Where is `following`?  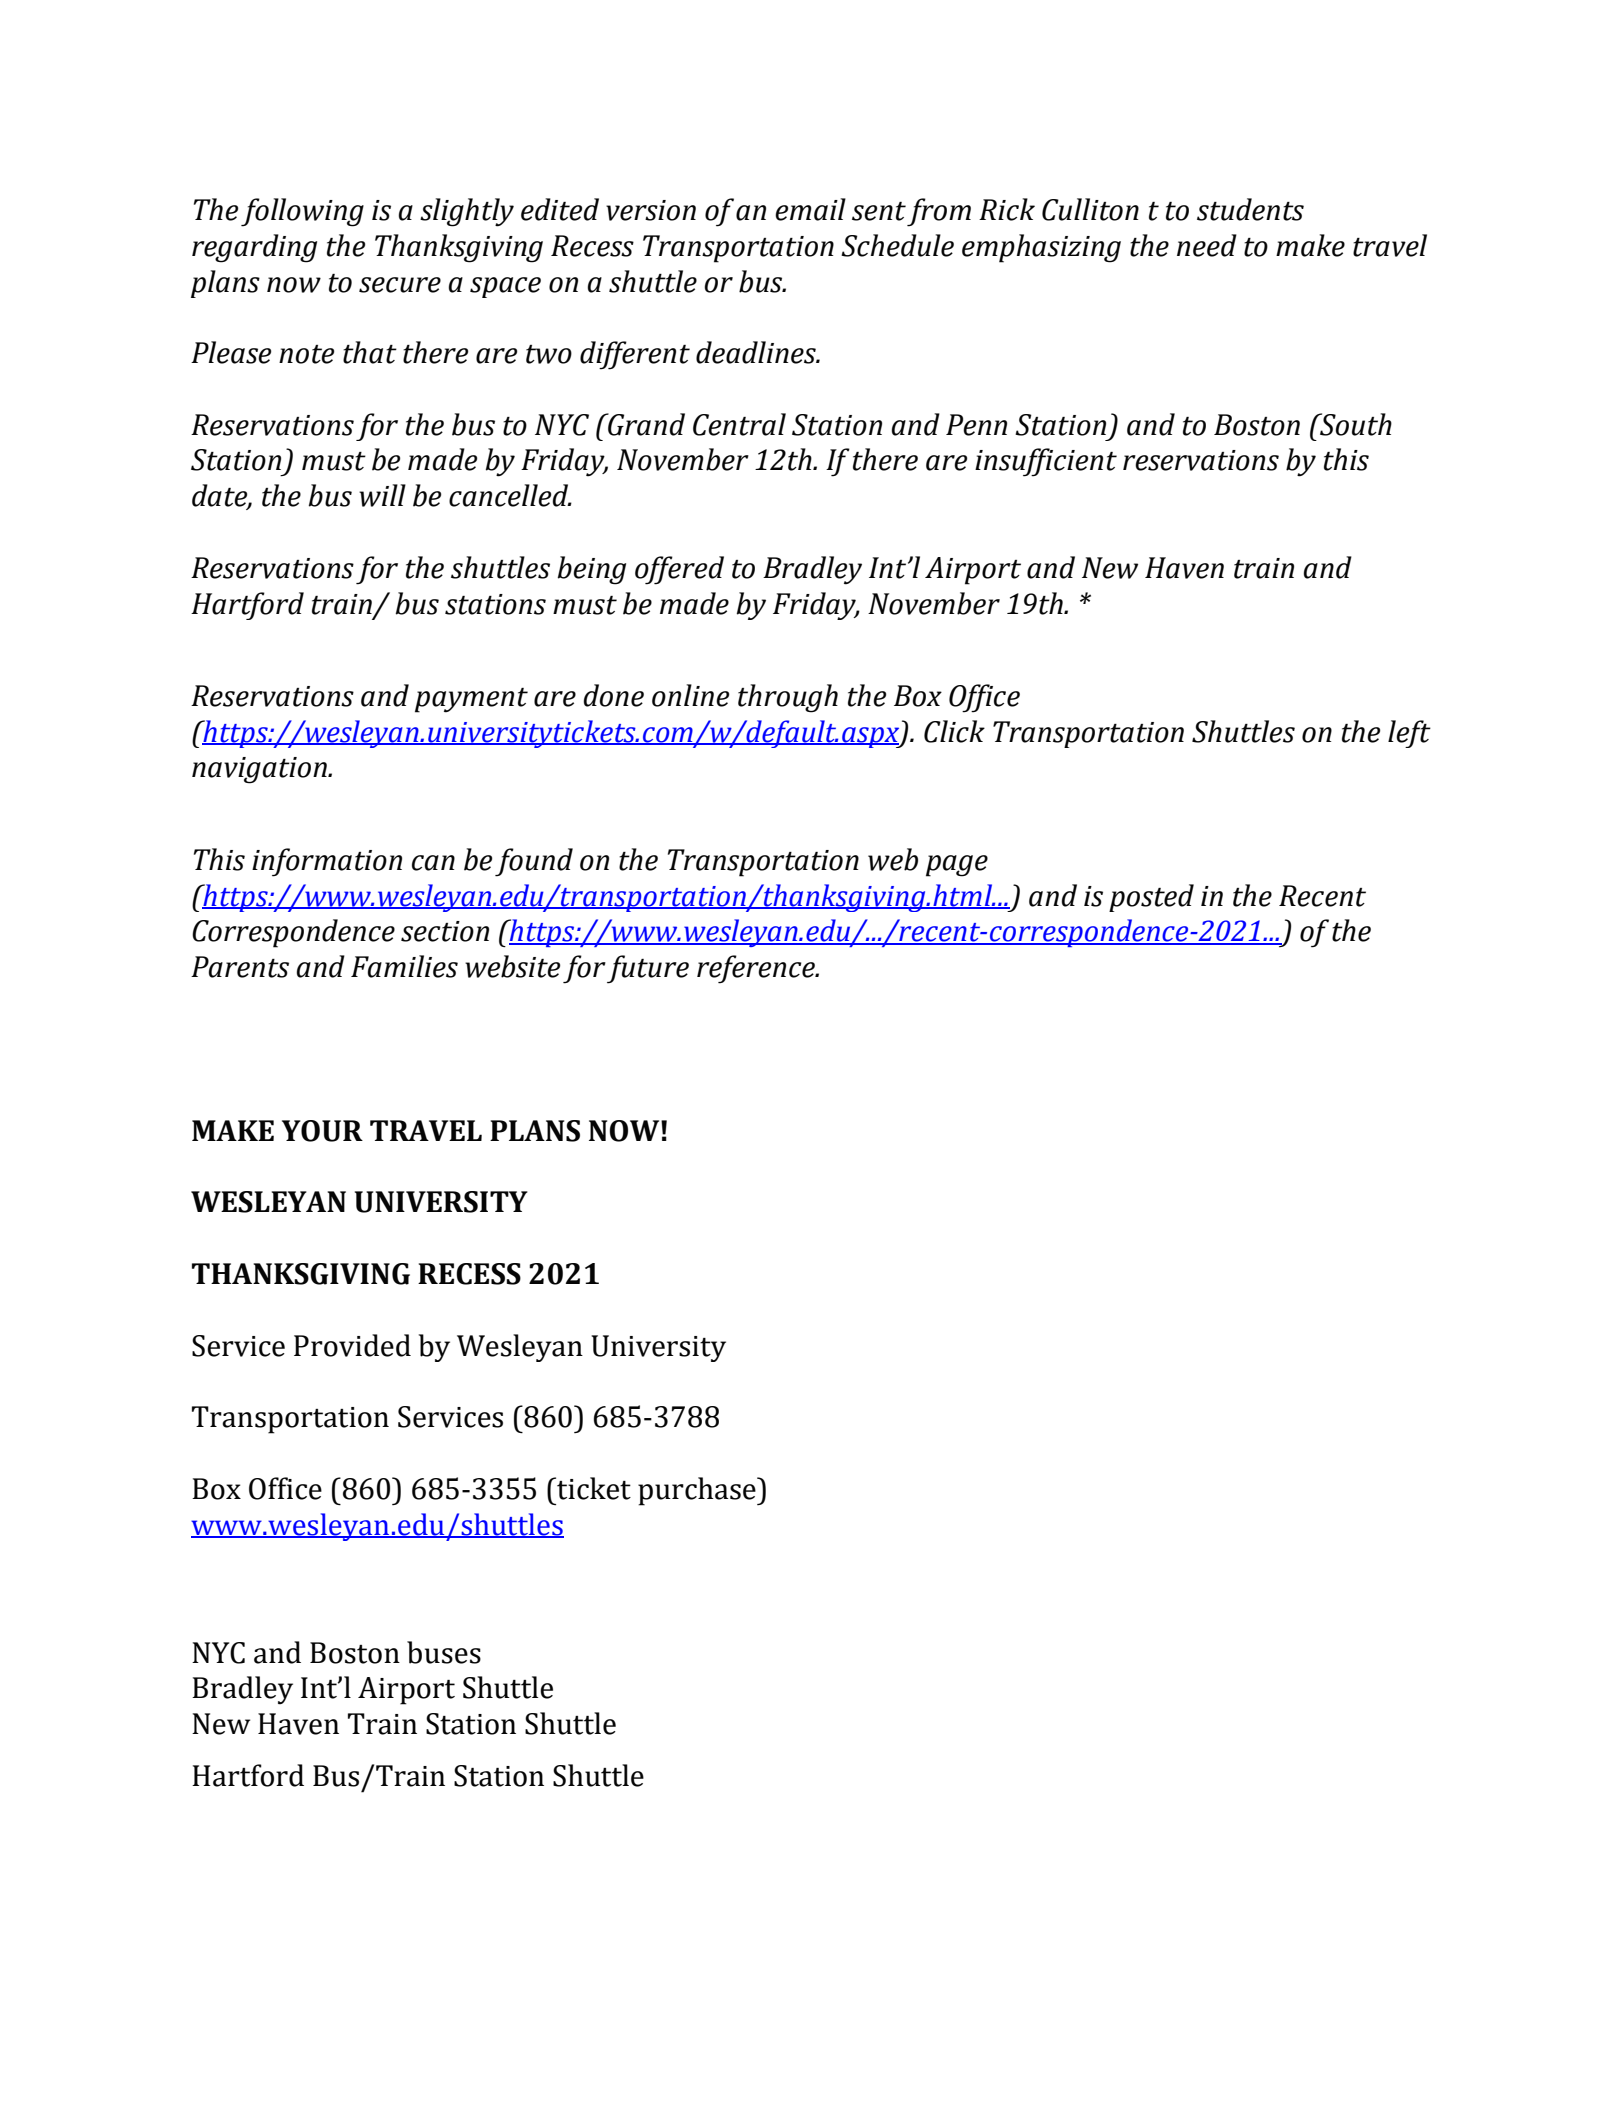 following is located at coordinates (302, 212).
